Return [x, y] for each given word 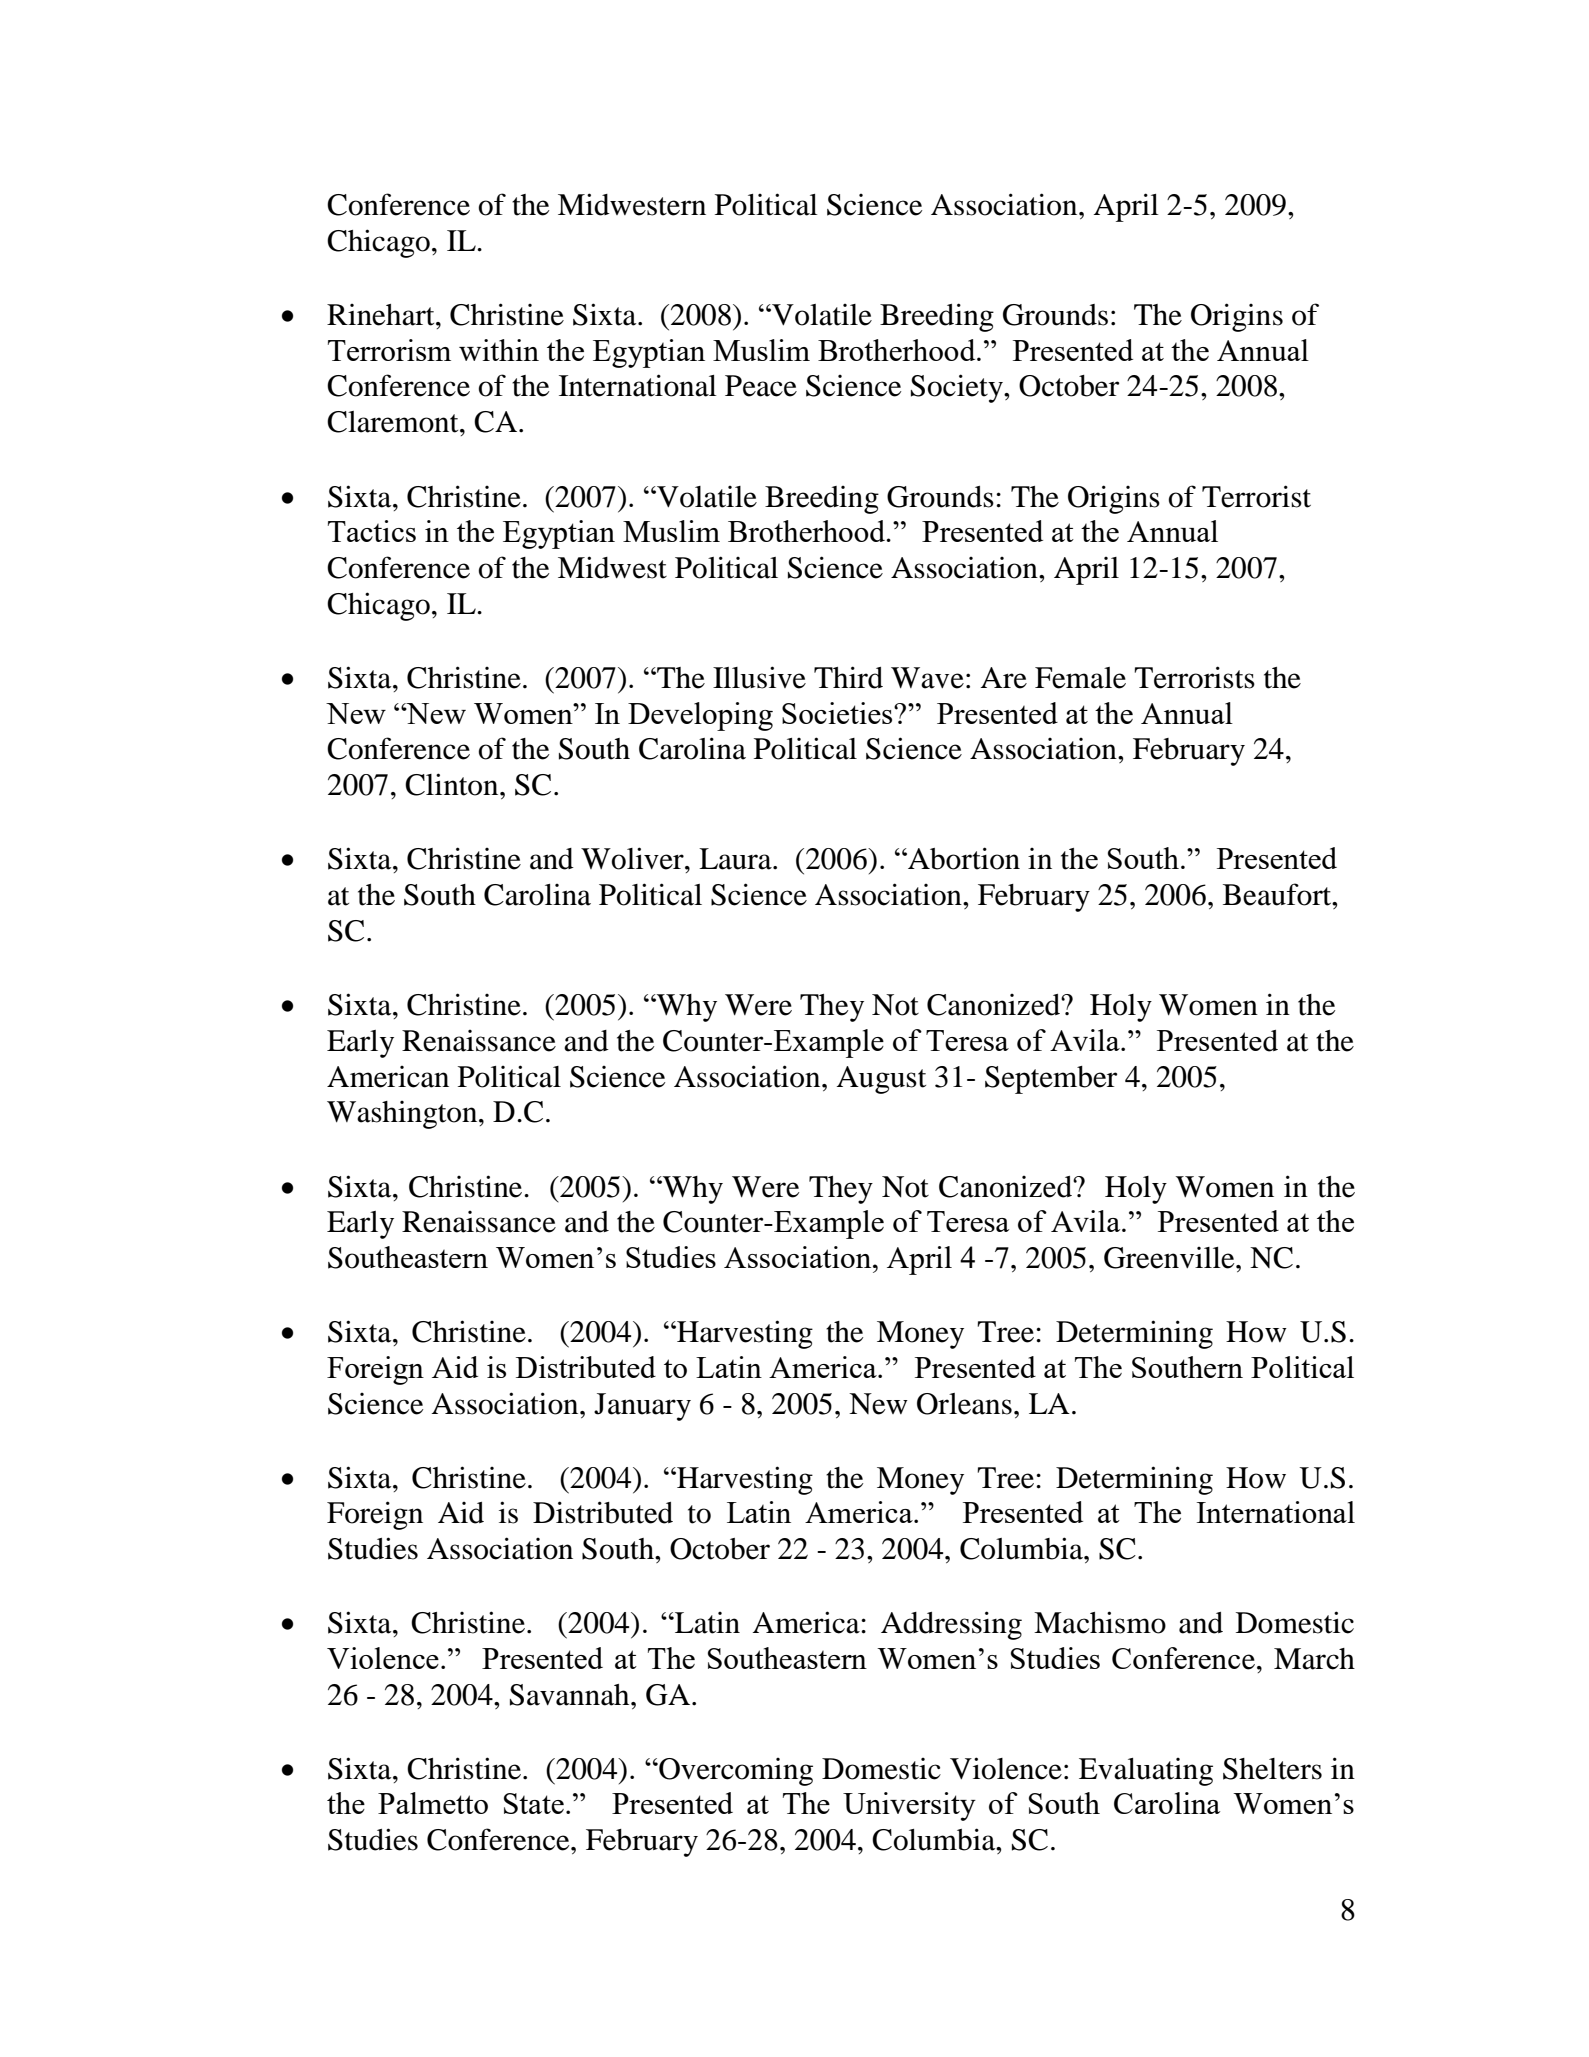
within [499, 350]
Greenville [1170, 1258]
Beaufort [1278, 894]
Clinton [453, 784]
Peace [761, 386]
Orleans [964, 1404]
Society [958, 388]
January [642, 1407]
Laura [736, 859]
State [534, 1803]
